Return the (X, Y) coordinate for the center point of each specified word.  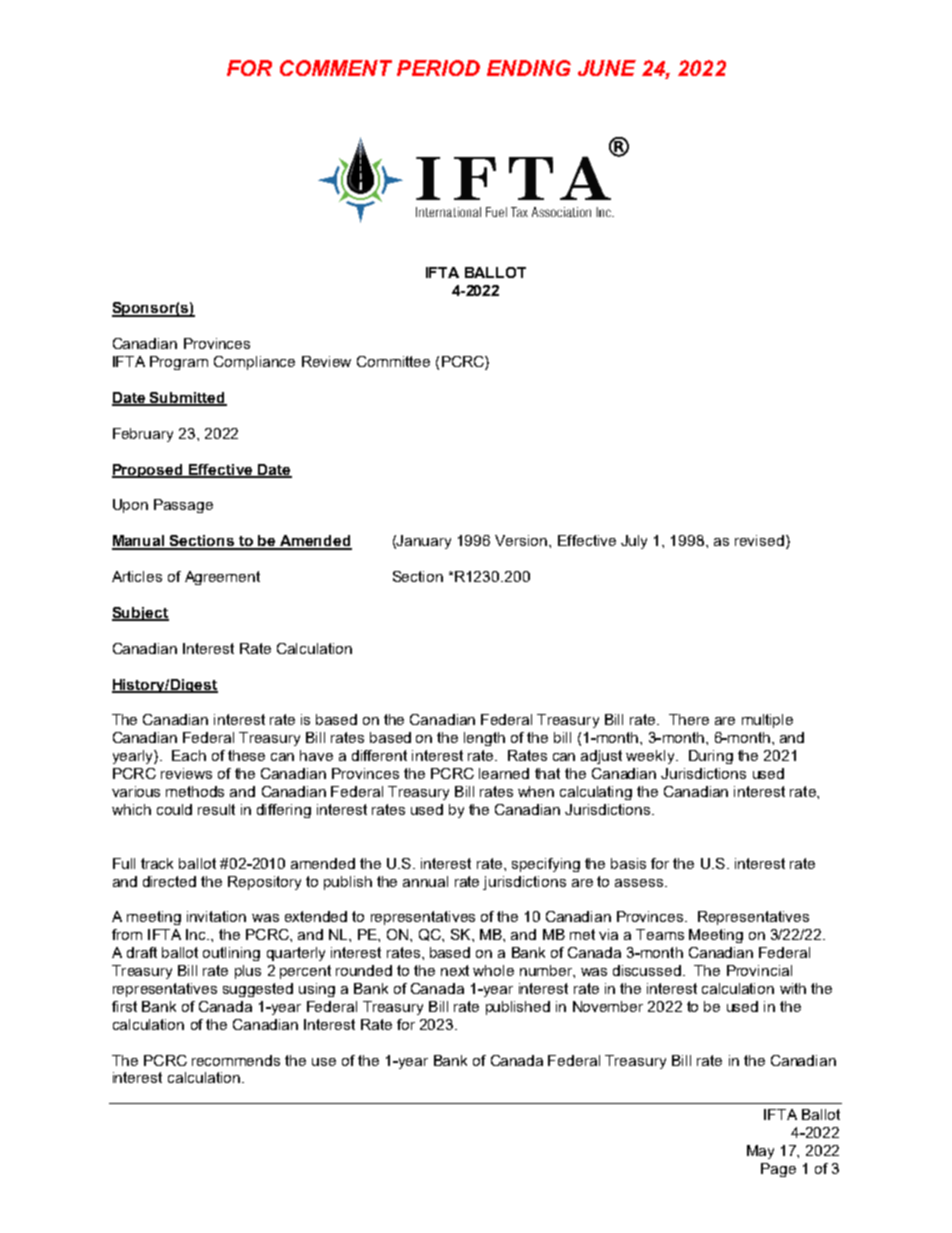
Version (522, 540)
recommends (236, 1060)
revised (759, 540)
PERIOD (438, 68)
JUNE (607, 68)
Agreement (222, 578)
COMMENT (336, 68)
